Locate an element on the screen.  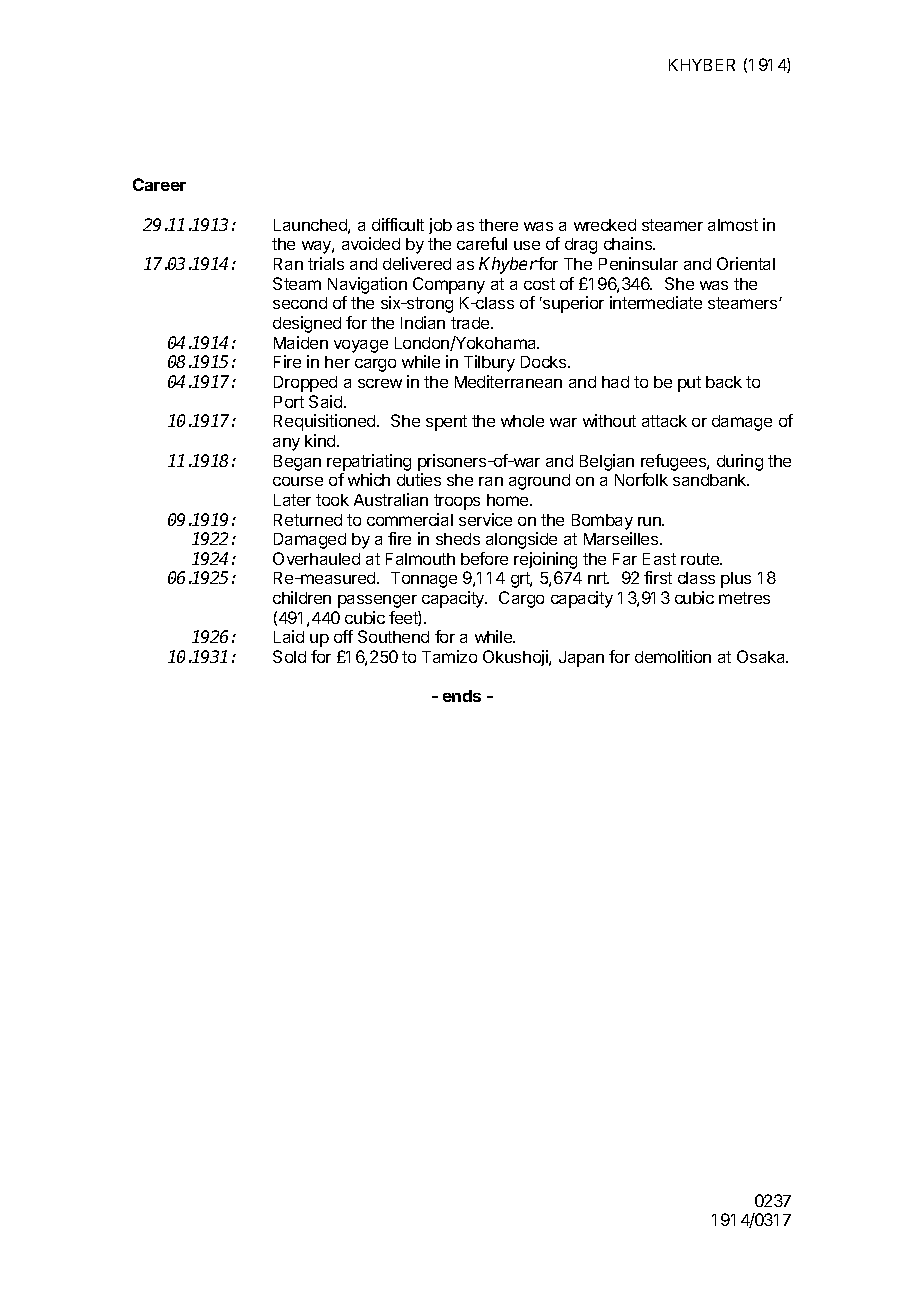
job is located at coordinates (440, 226).
